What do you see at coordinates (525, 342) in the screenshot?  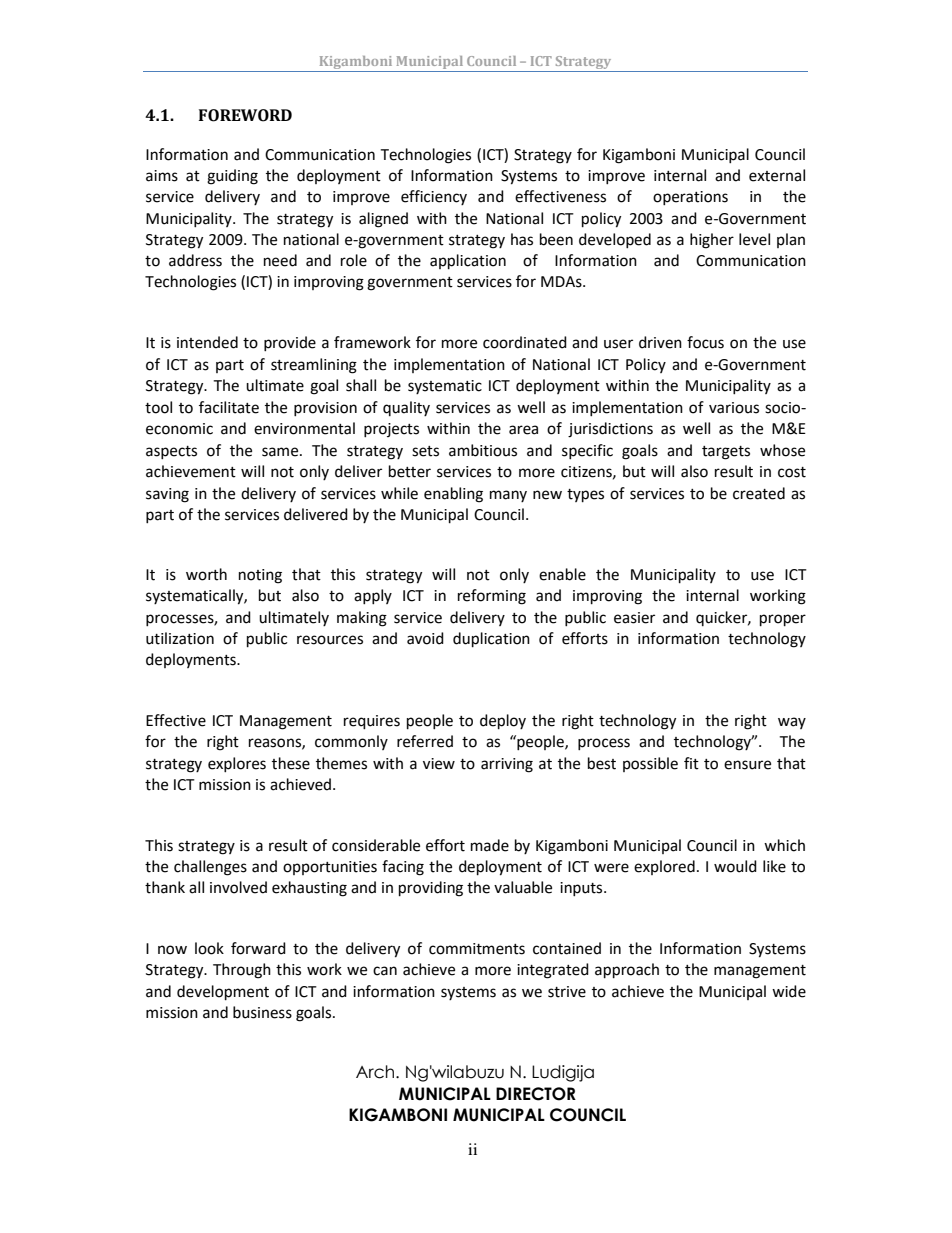 I see `coordinated` at bounding box center [525, 342].
